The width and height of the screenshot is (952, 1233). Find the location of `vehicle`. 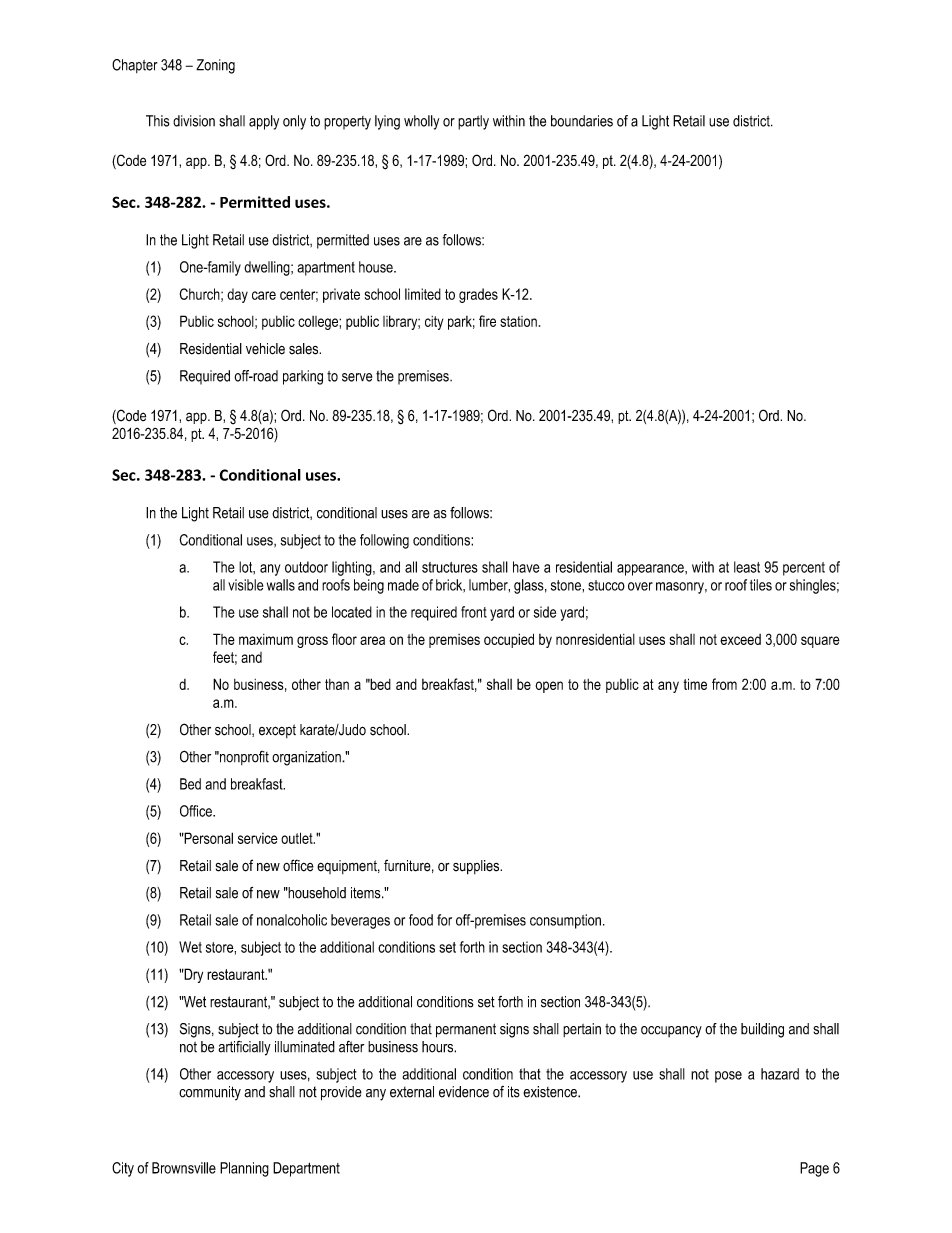

vehicle is located at coordinates (265, 349).
